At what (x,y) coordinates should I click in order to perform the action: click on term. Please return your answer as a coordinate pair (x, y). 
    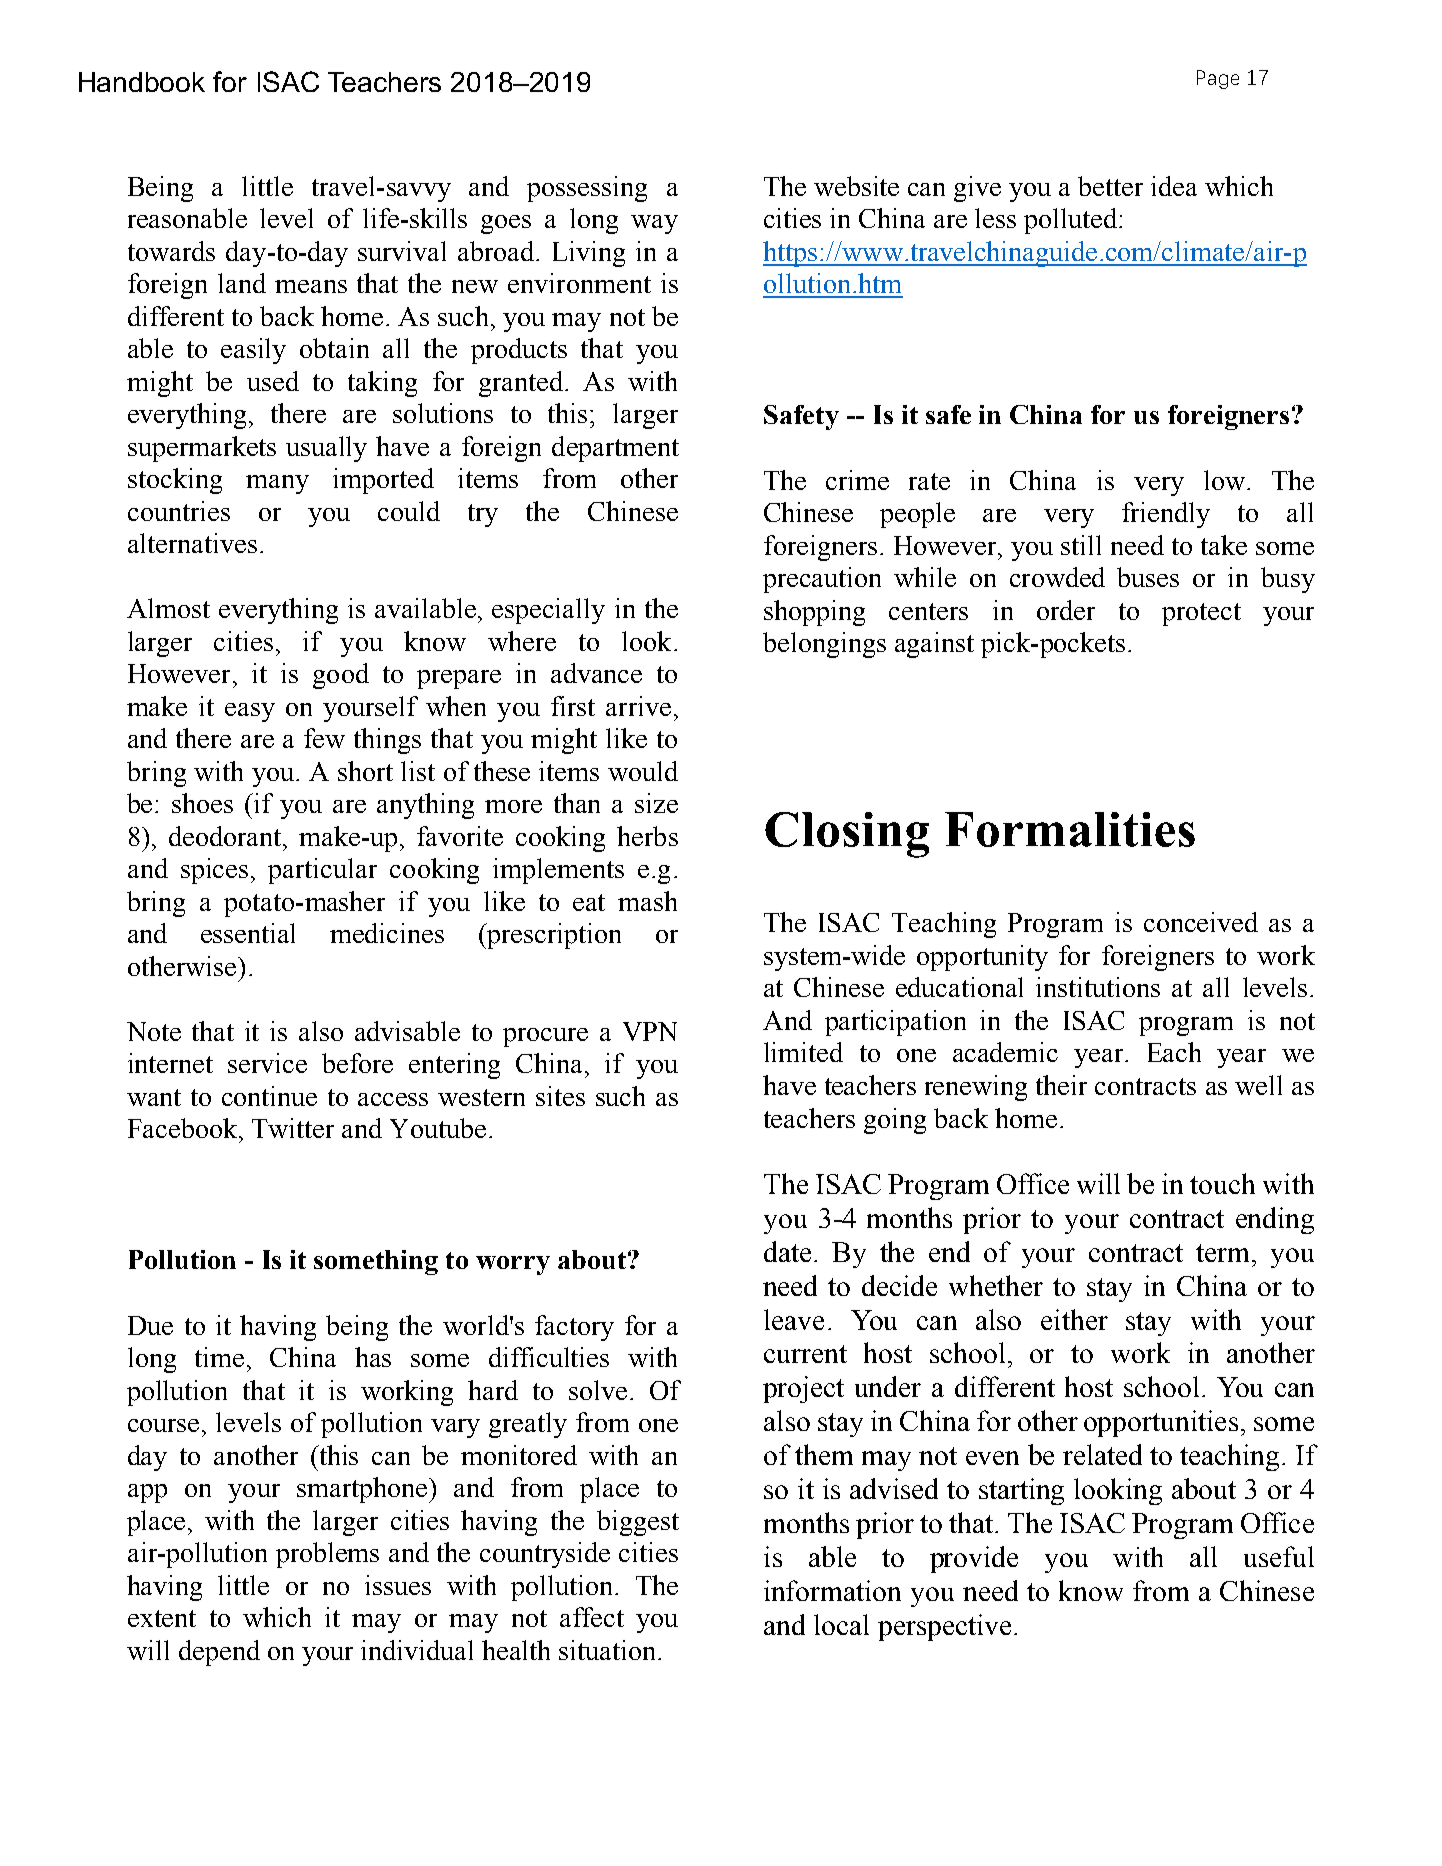
    Looking at the image, I should click on (1224, 1253).
